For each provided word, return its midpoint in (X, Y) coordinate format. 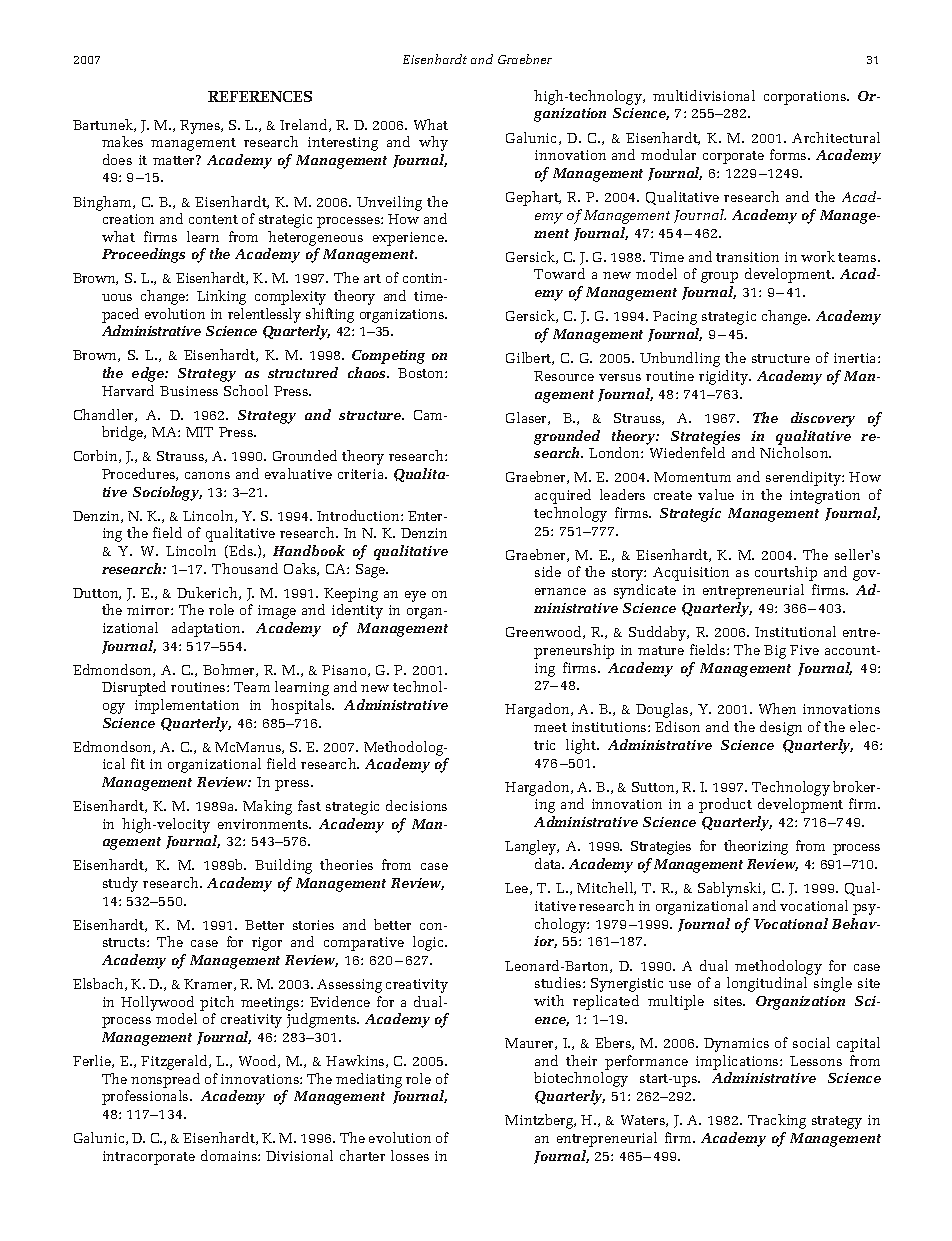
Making (267, 807)
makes (122, 141)
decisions (416, 805)
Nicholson (795, 452)
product (725, 805)
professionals (146, 1097)
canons (207, 475)
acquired (563, 496)
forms (789, 154)
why (433, 143)
